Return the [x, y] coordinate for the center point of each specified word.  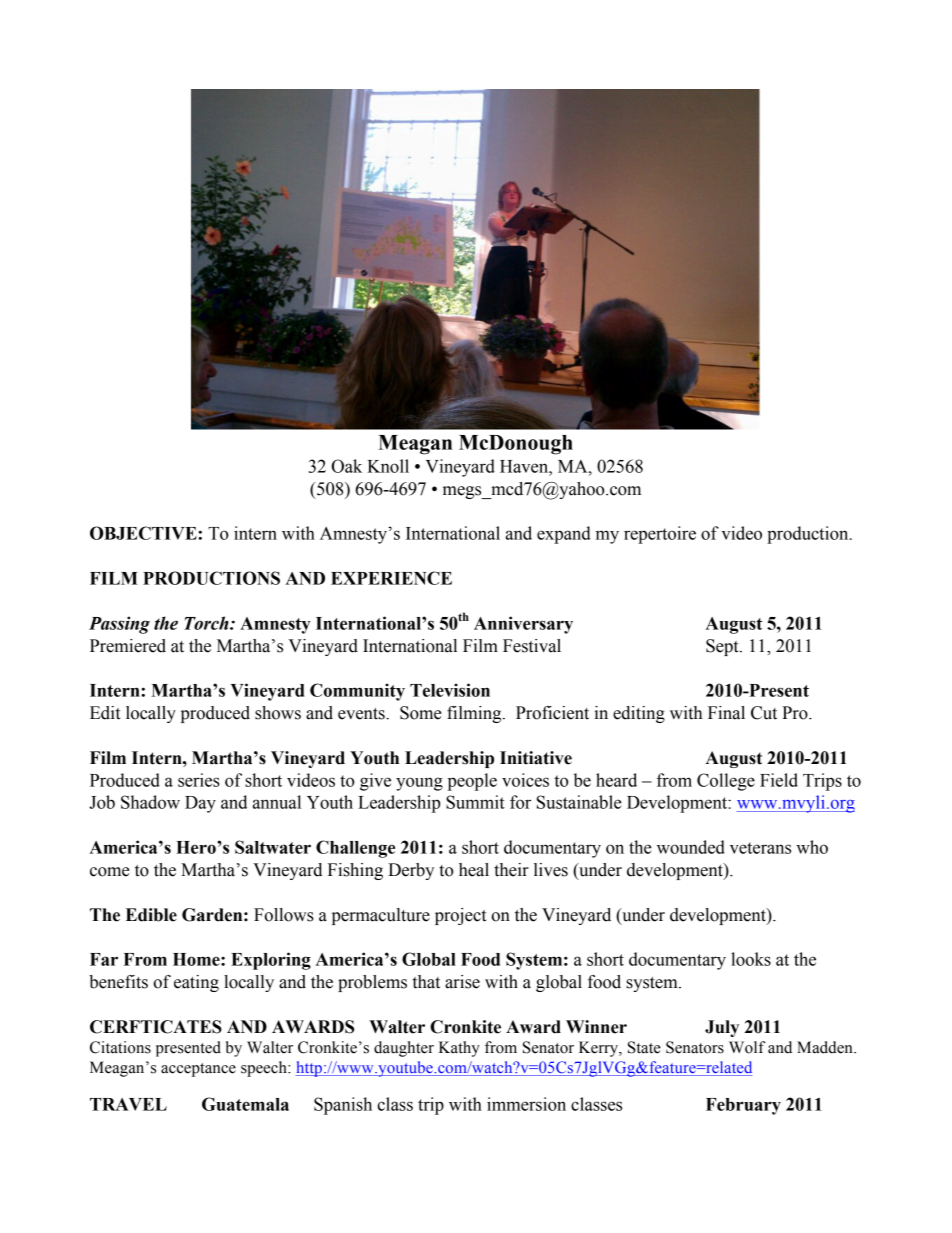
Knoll [388, 466]
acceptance [198, 1070]
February [743, 1106]
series [199, 780]
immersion [526, 1104]
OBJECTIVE [144, 533]
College [726, 782]
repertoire [660, 535]
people [472, 782]
